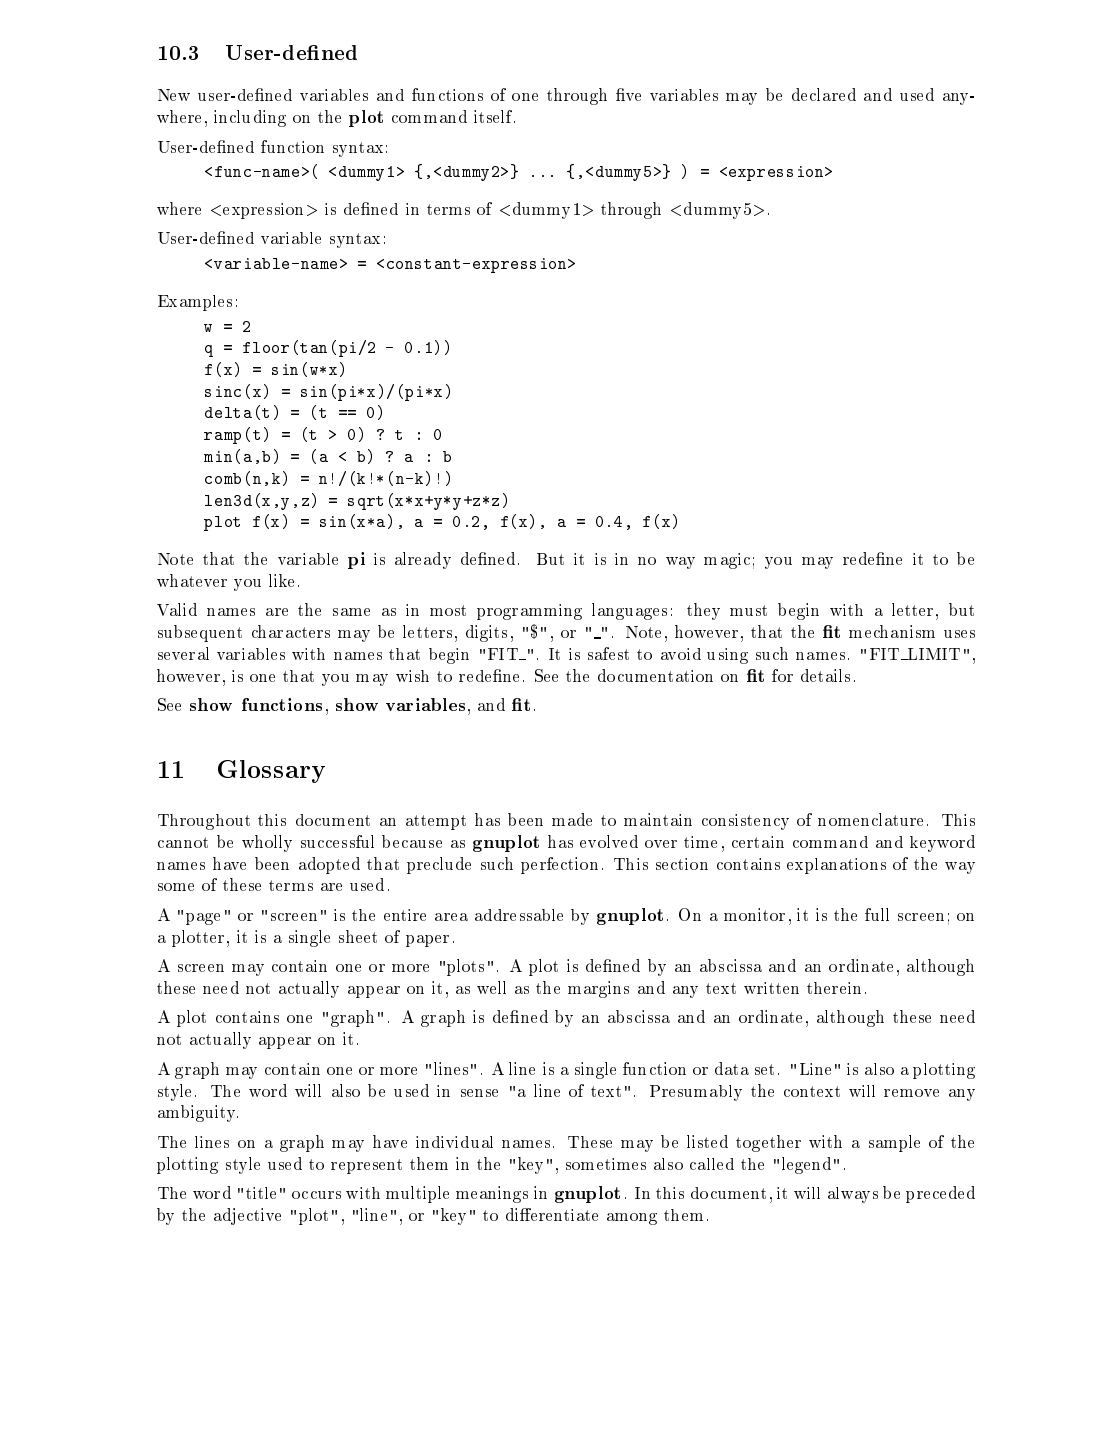 This screenshot has height=1441, width=1114. I want to click on adjective, so click(247, 1216).
